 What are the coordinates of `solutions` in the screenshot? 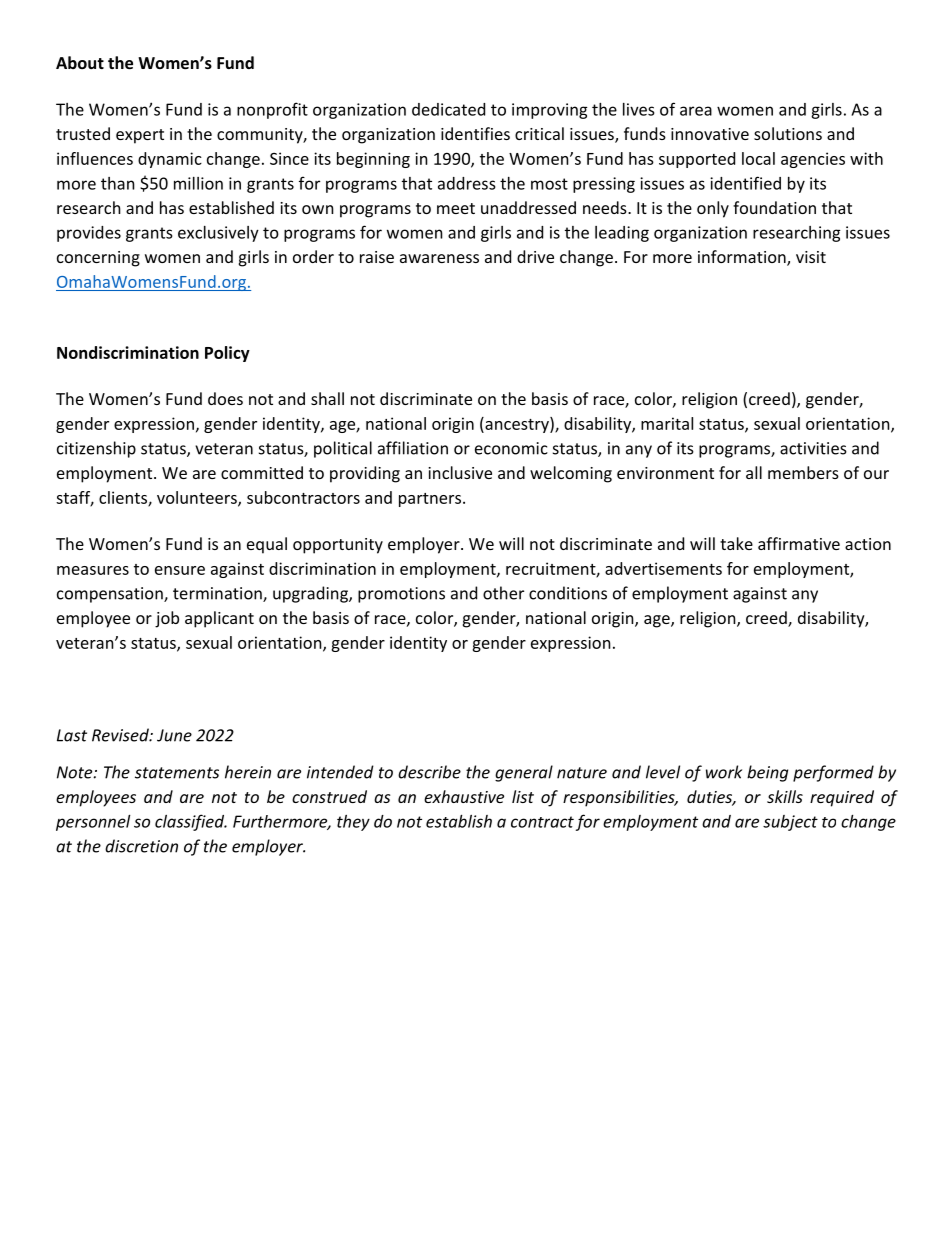 It's located at (788, 133).
